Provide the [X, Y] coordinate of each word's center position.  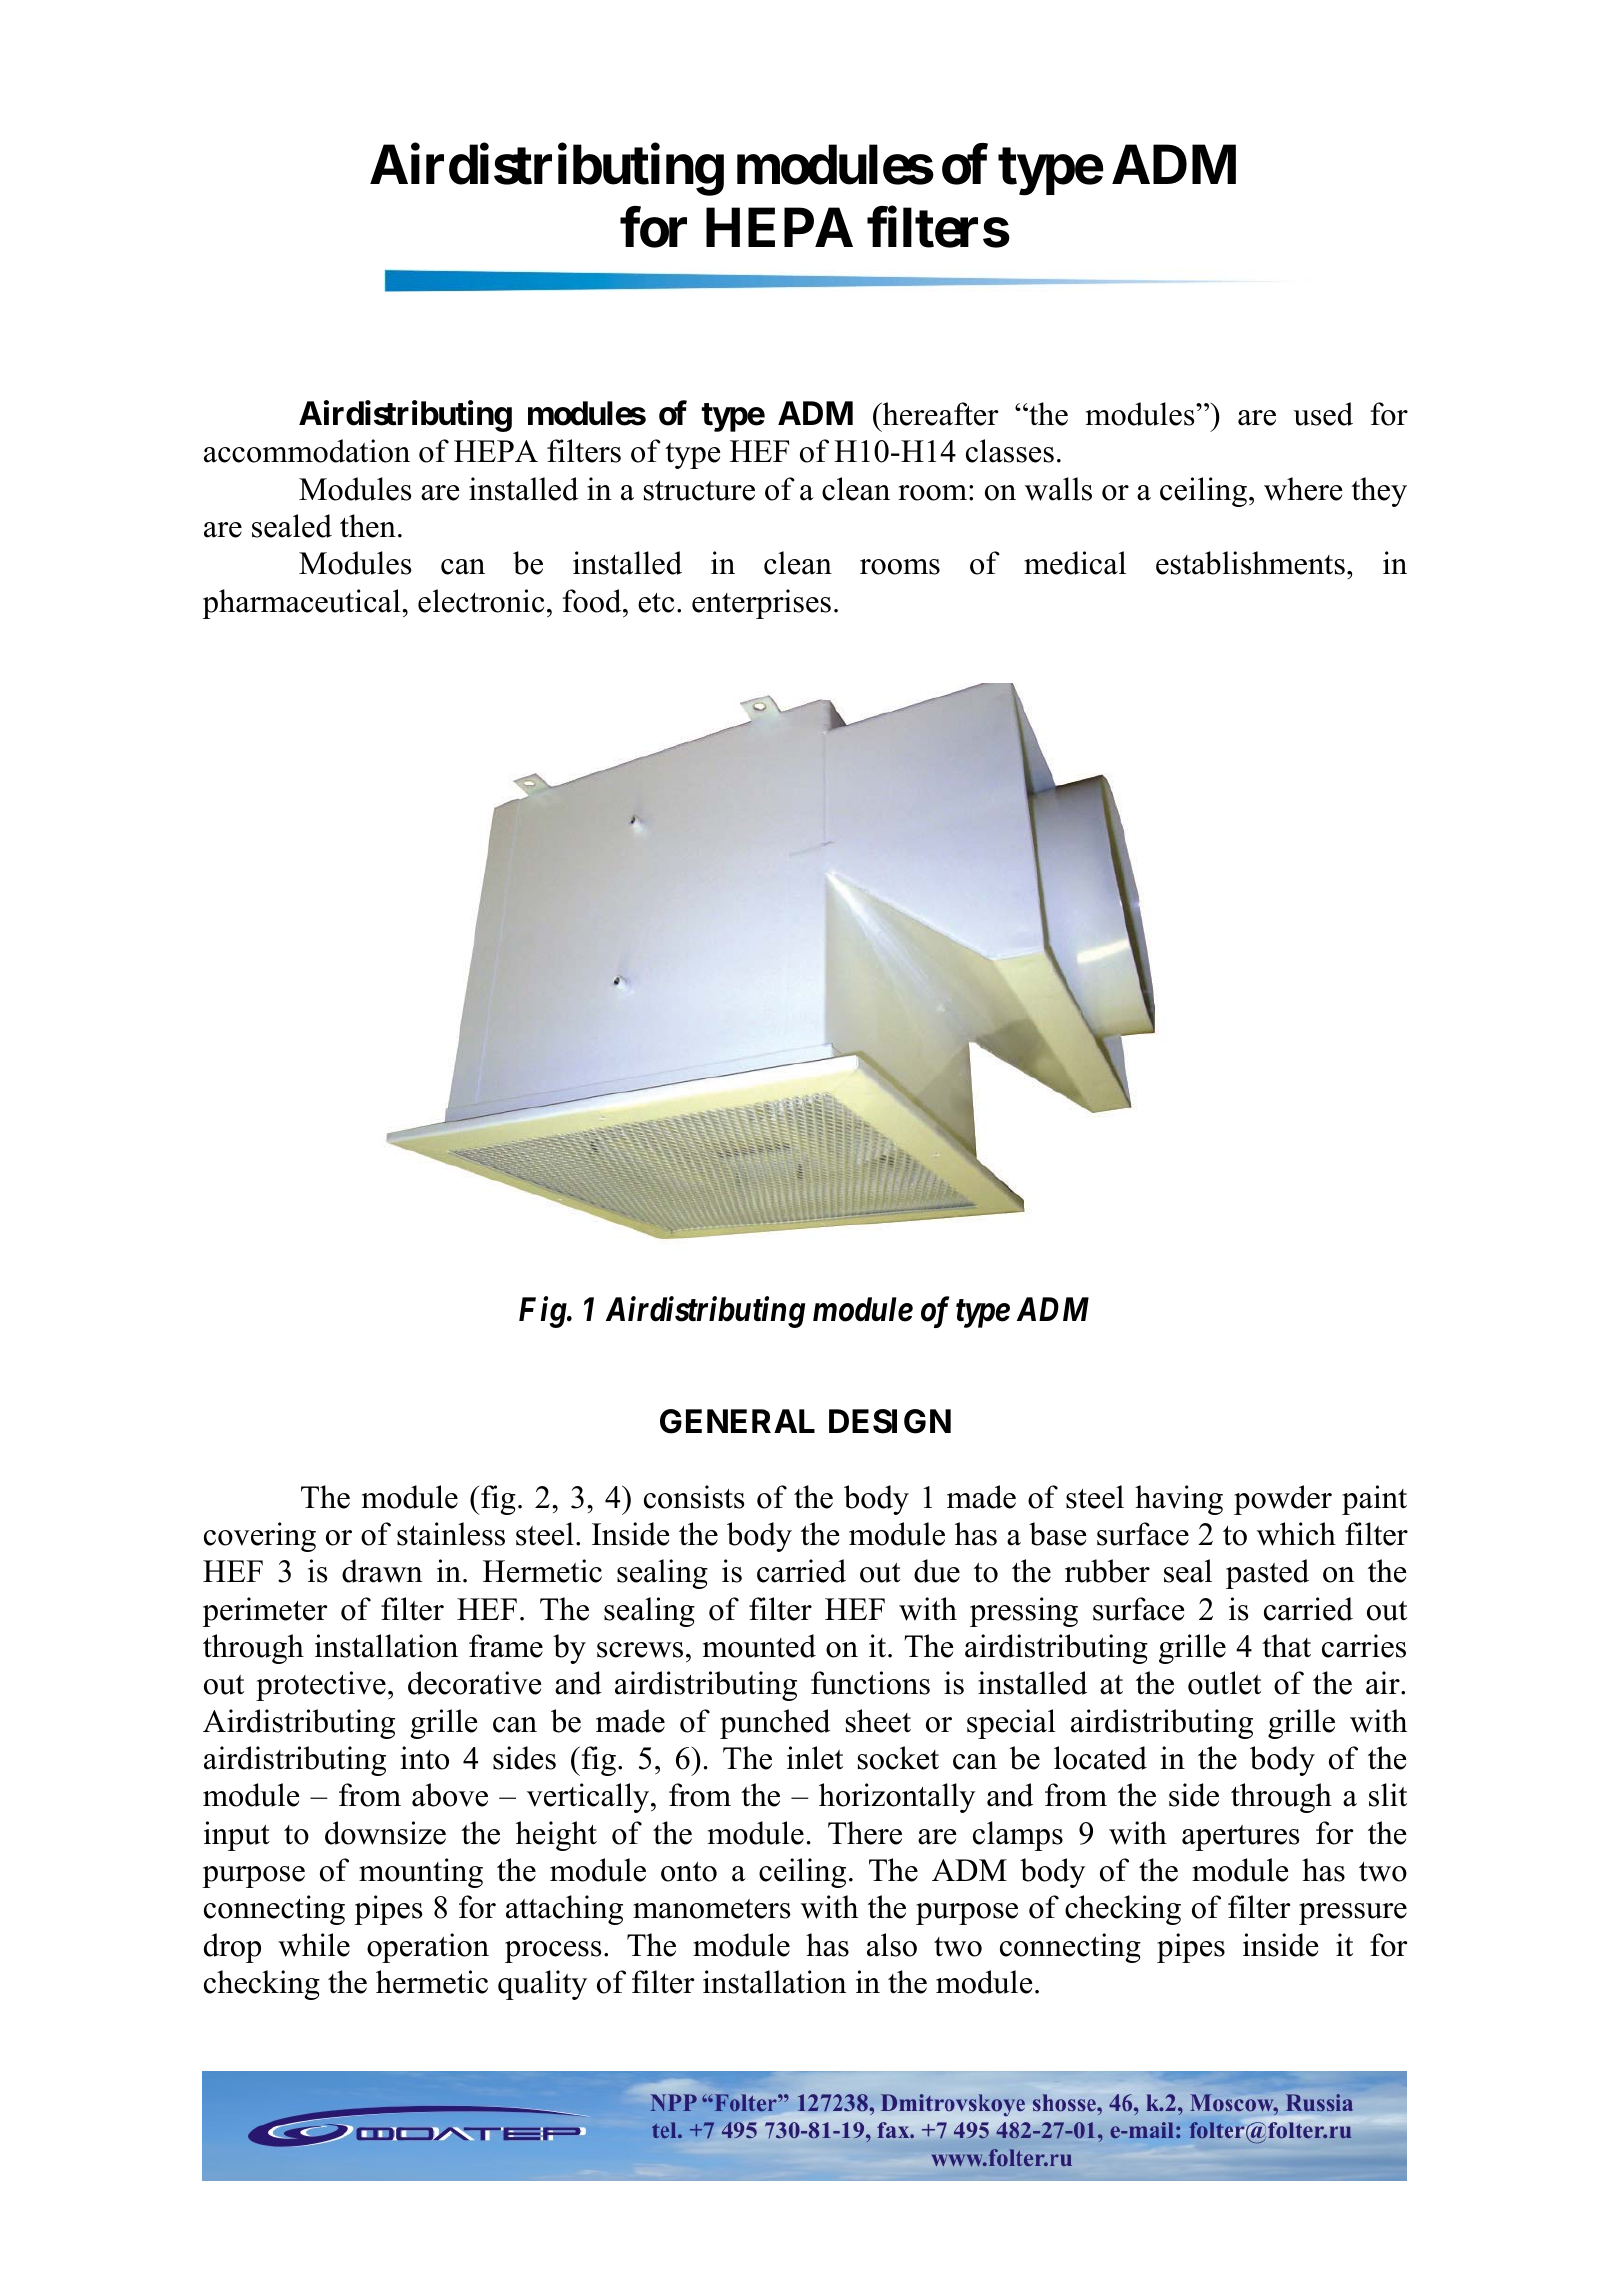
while [314, 1945]
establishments [1250, 563]
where [1303, 489]
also [892, 1945]
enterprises [761, 604]
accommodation [307, 451]
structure [699, 491]
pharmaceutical [302, 604]
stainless [451, 1534]
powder [1283, 1500]
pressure [1353, 1914]
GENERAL [737, 1421]
